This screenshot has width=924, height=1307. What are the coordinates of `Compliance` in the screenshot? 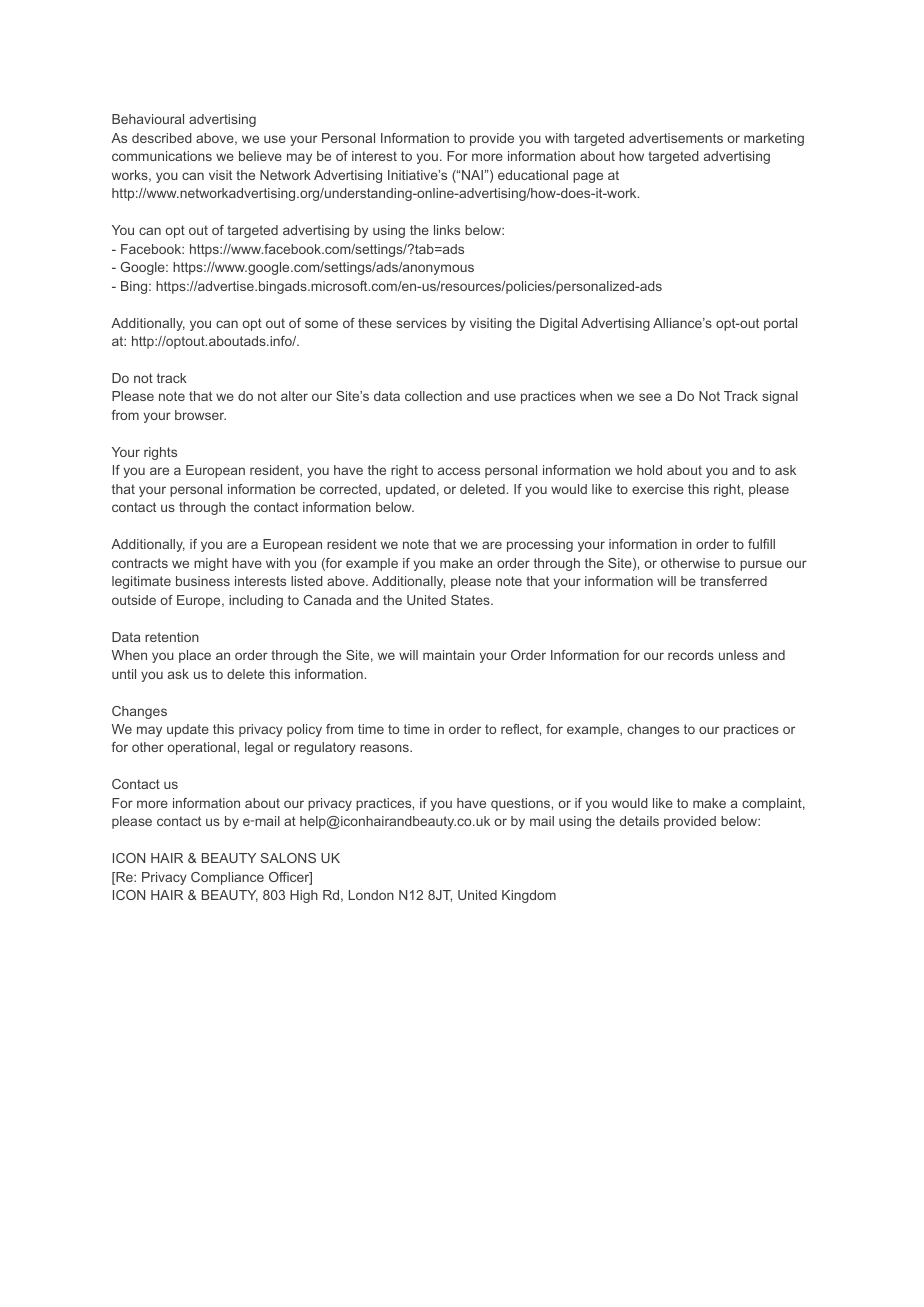 It's located at (227, 878).
